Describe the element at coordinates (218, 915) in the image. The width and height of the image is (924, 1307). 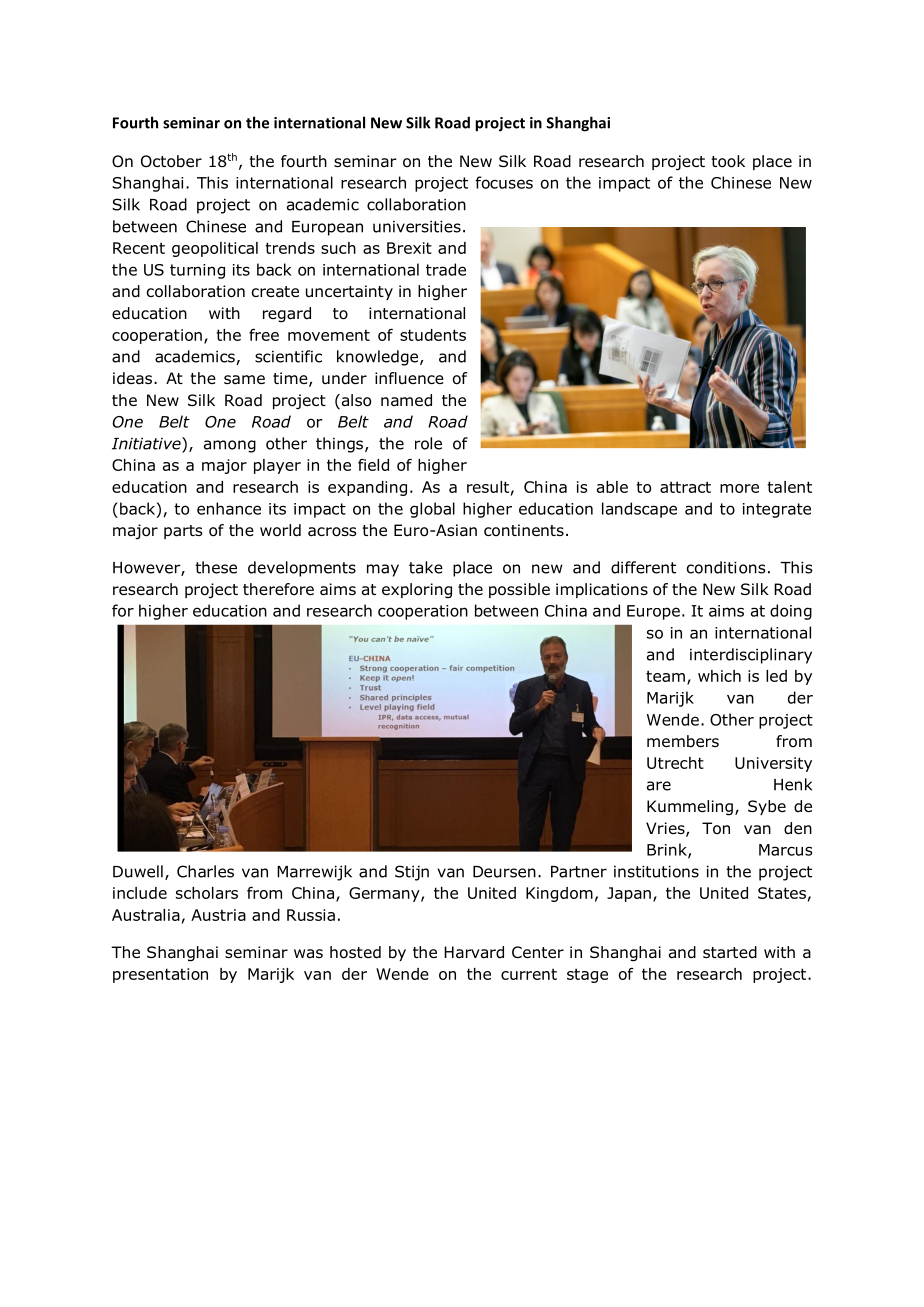
I see `Austria` at that location.
